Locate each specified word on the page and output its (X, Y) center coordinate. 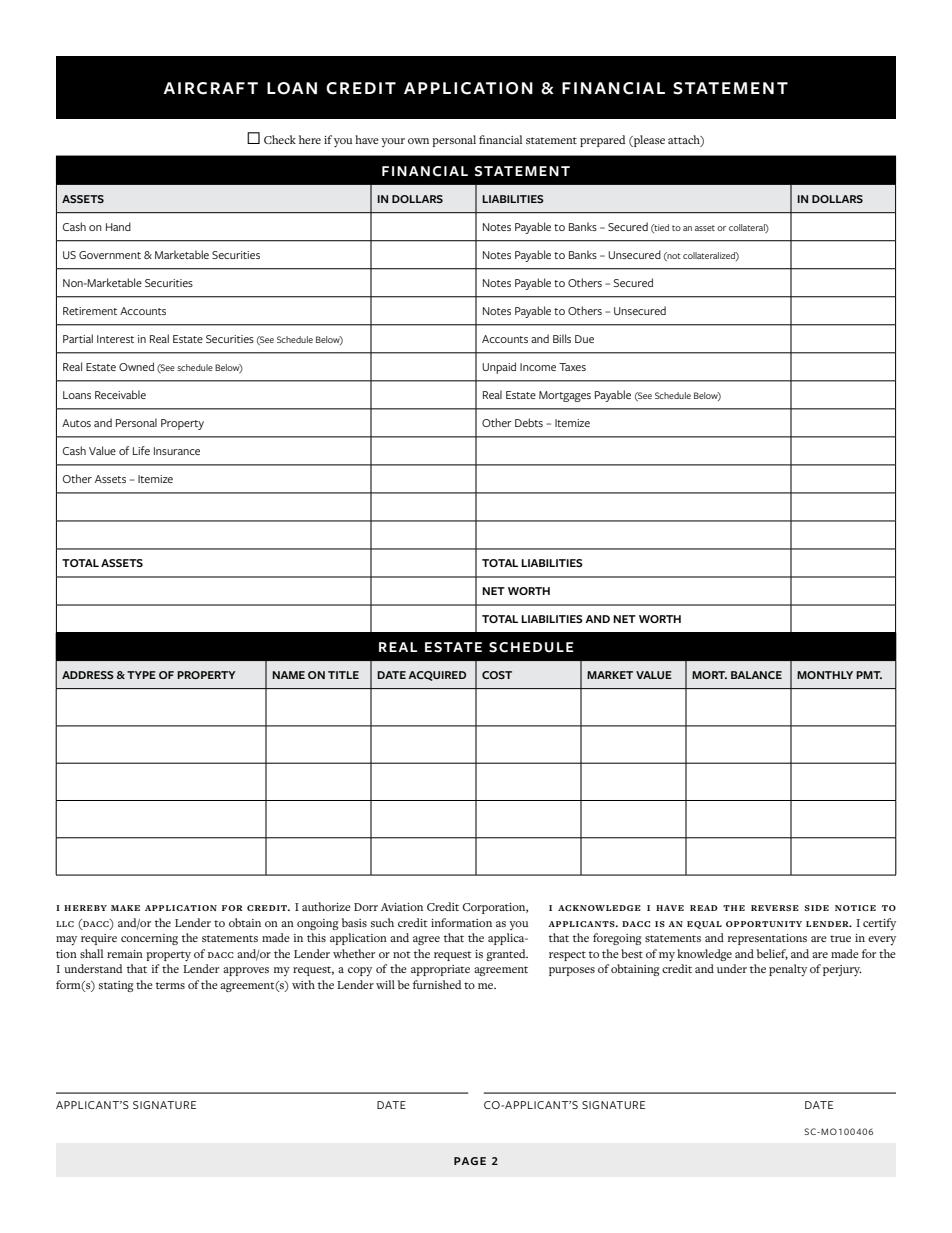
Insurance (177, 451)
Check (280, 139)
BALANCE (756, 675)
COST (497, 675)
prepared (603, 141)
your (393, 142)
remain (125, 954)
